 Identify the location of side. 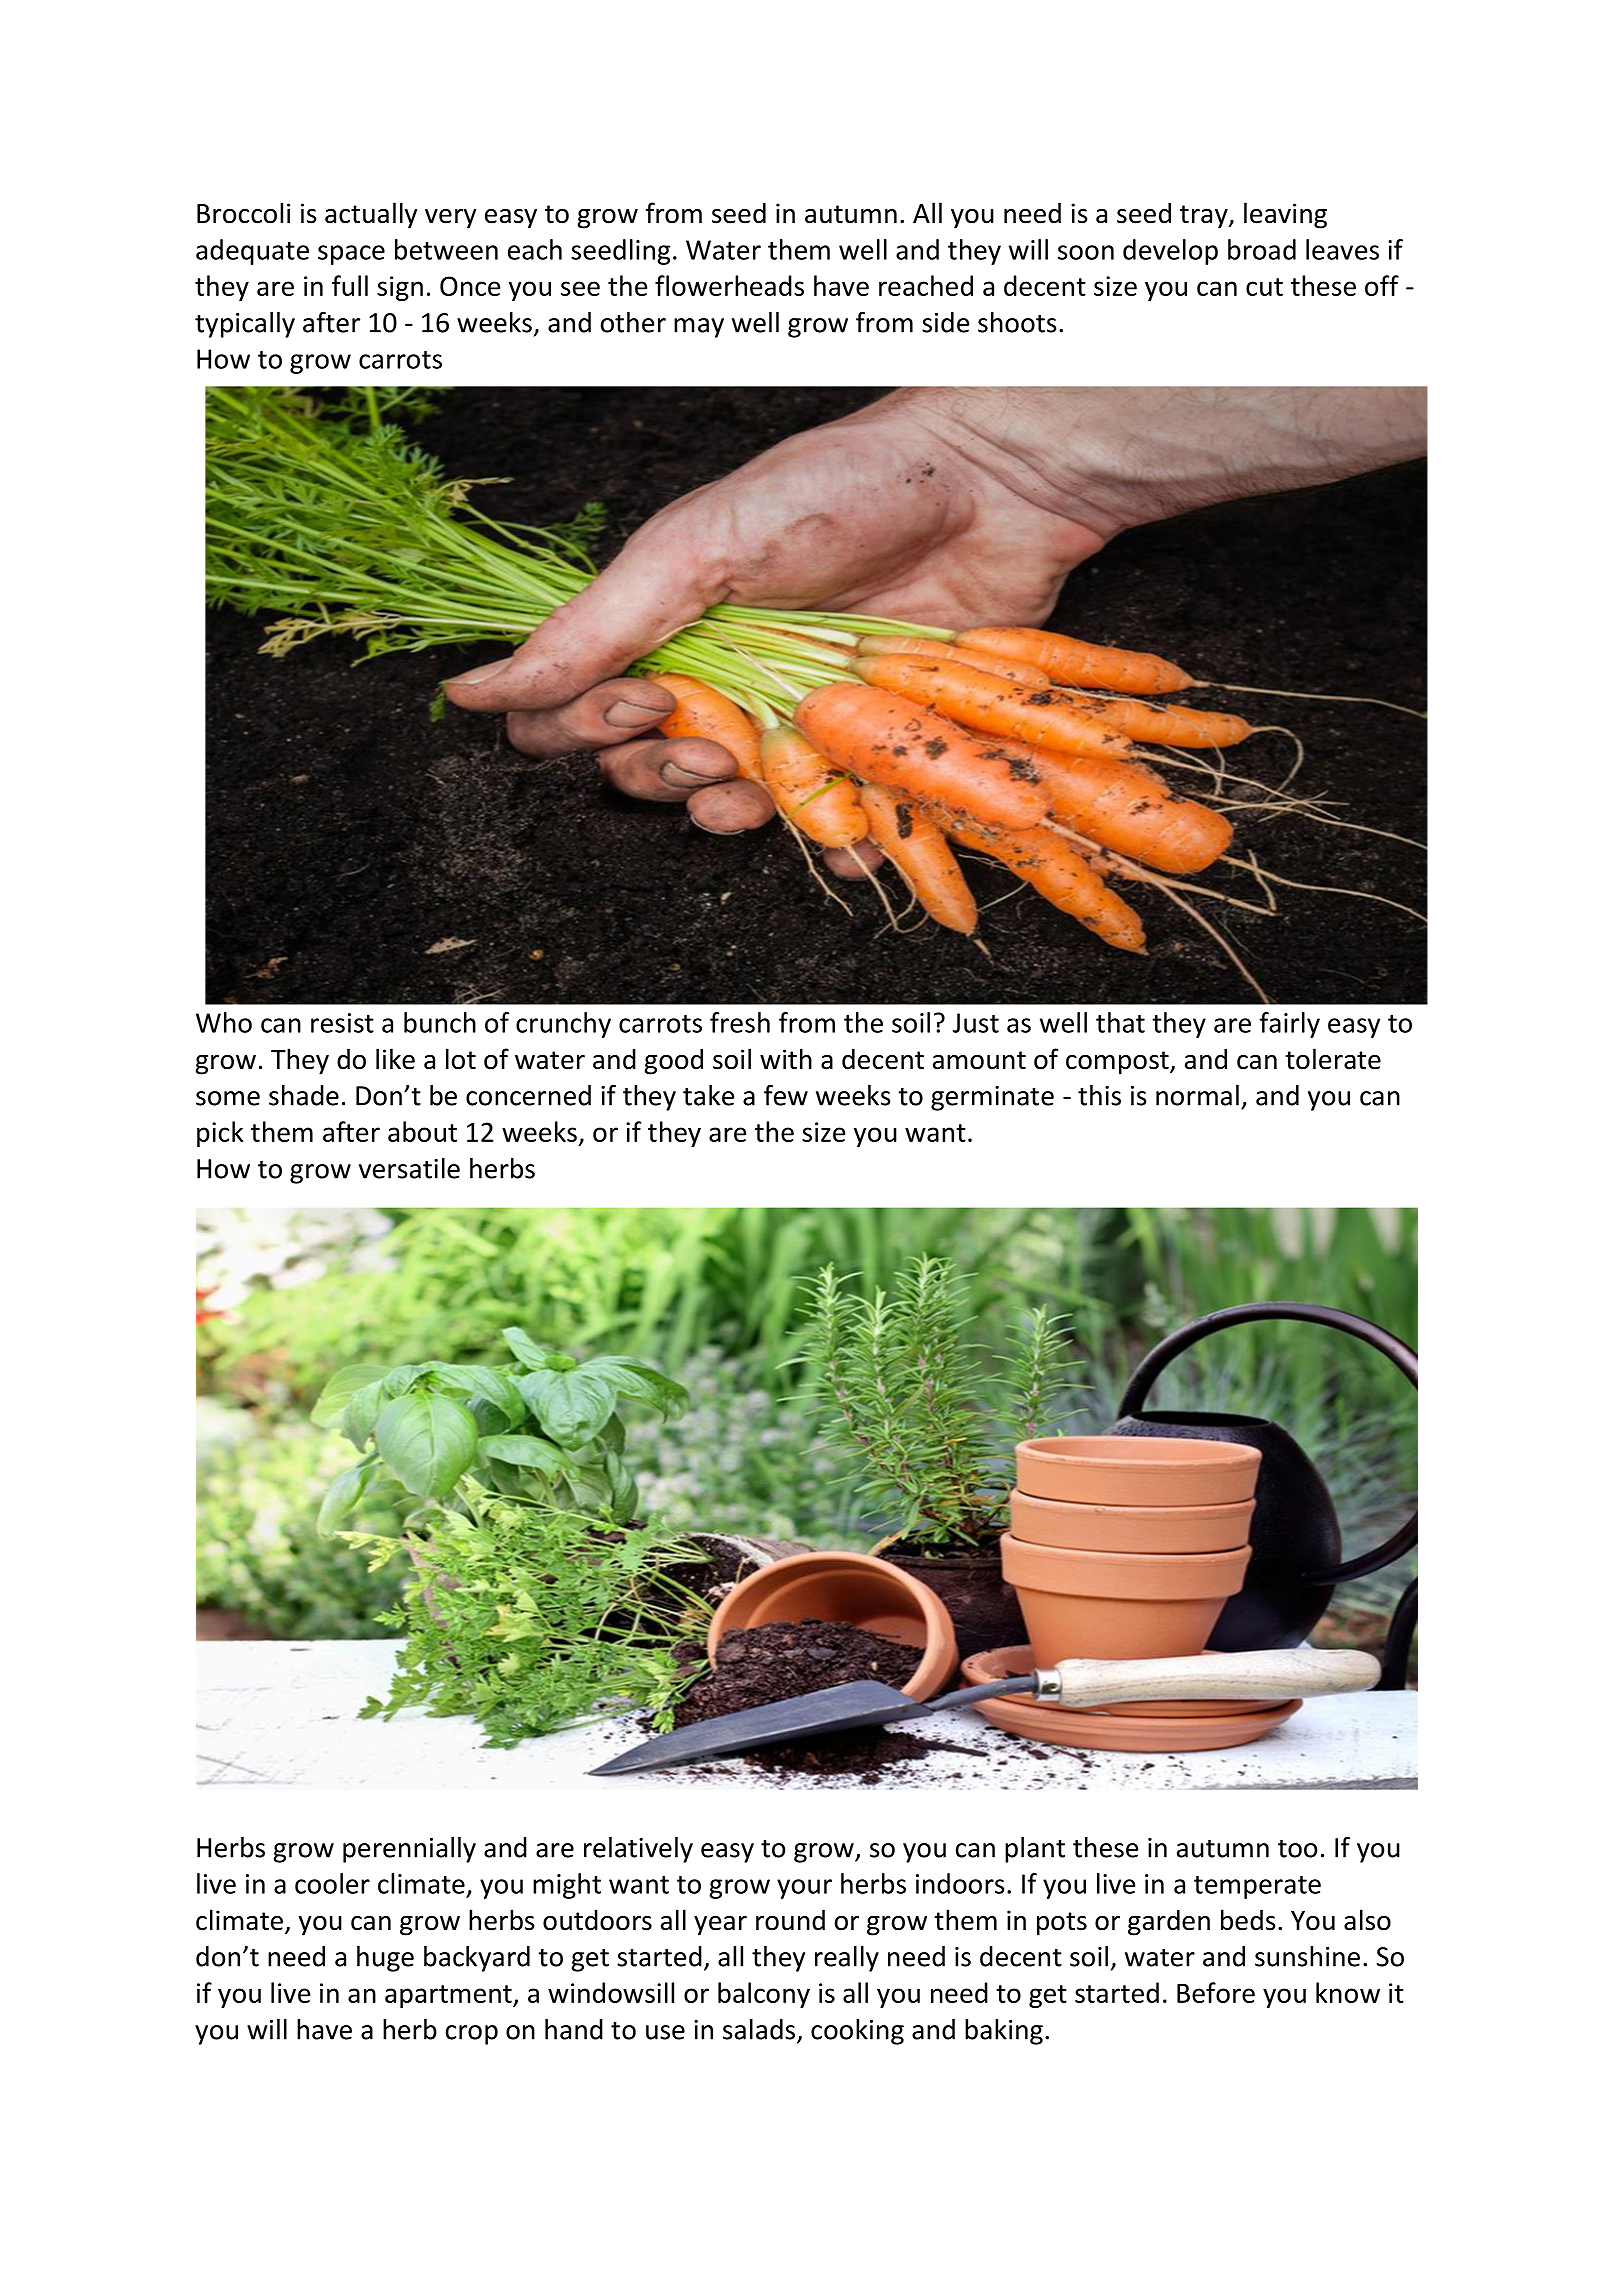
(945, 322).
